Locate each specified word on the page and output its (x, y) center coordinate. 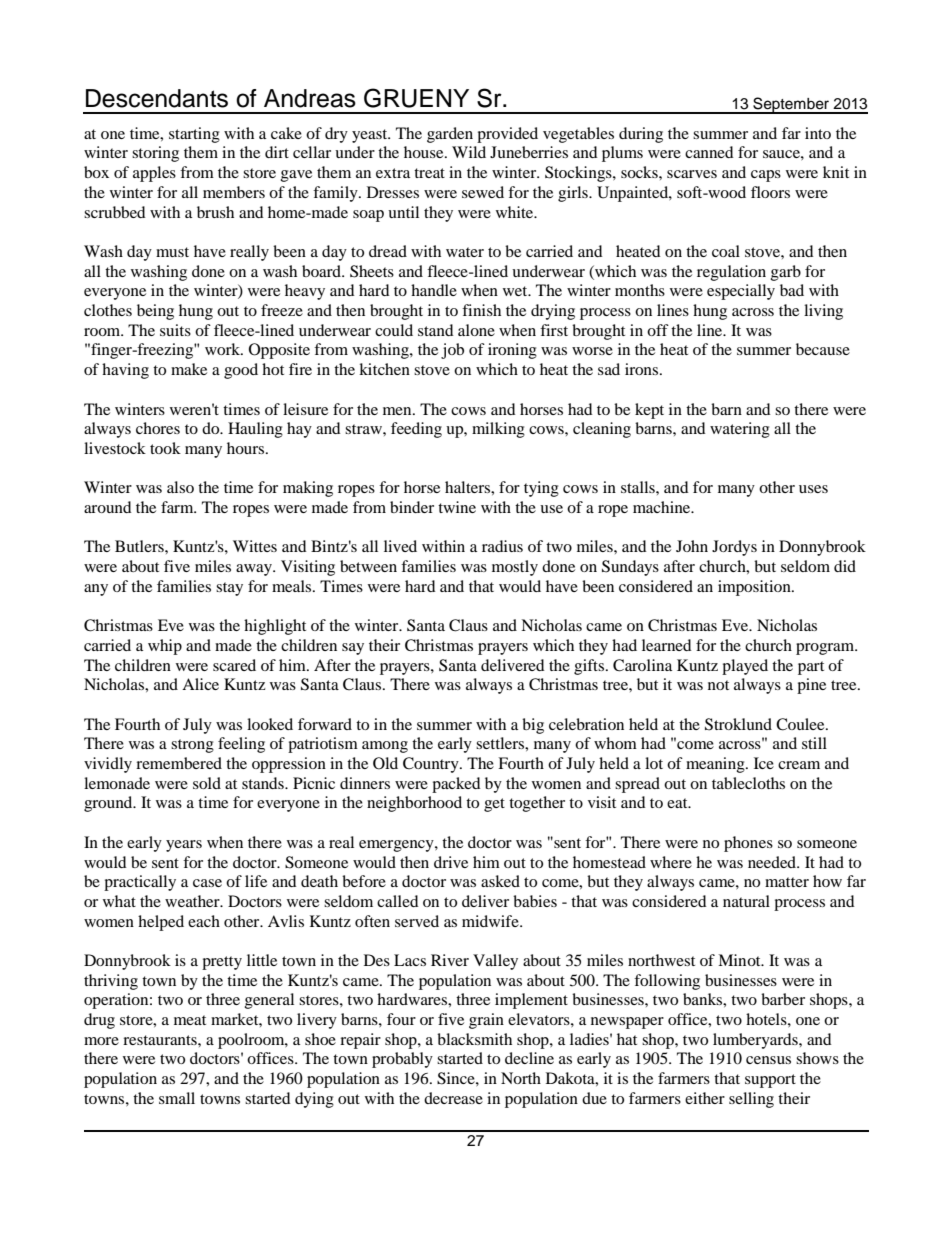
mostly (515, 568)
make (189, 369)
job (452, 351)
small (177, 1098)
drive (451, 862)
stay (229, 589)
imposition (755, 588)
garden (450, 135)
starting (194, 135)
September (791, 105)
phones (748, 844)
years (184, 846)
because (823, 349)
